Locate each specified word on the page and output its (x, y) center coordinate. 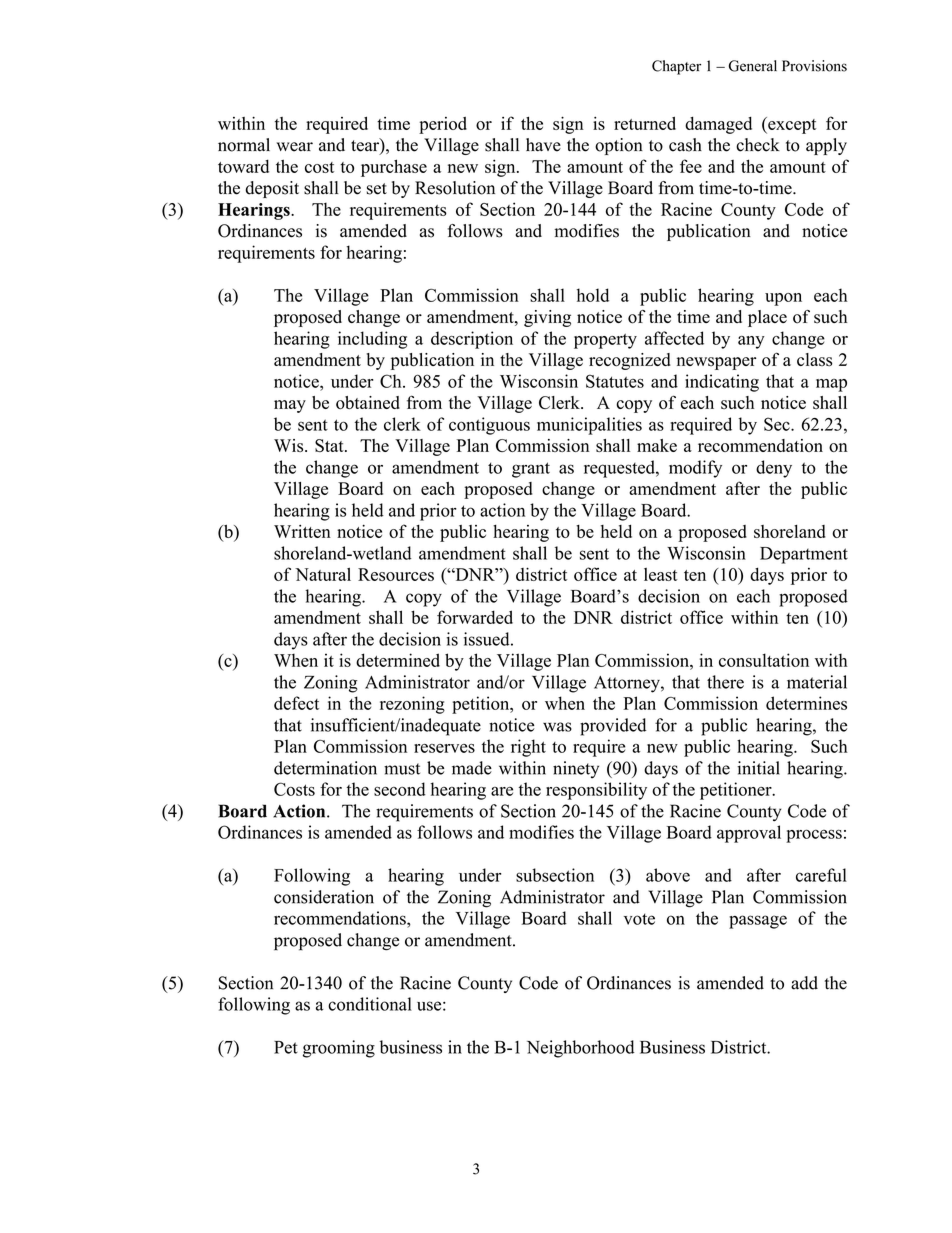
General (753, 66)
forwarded (475, 617)
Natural (323, 574)
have (543, 145)
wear (295, 147)
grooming (339, 1049)
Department (804, 555)
